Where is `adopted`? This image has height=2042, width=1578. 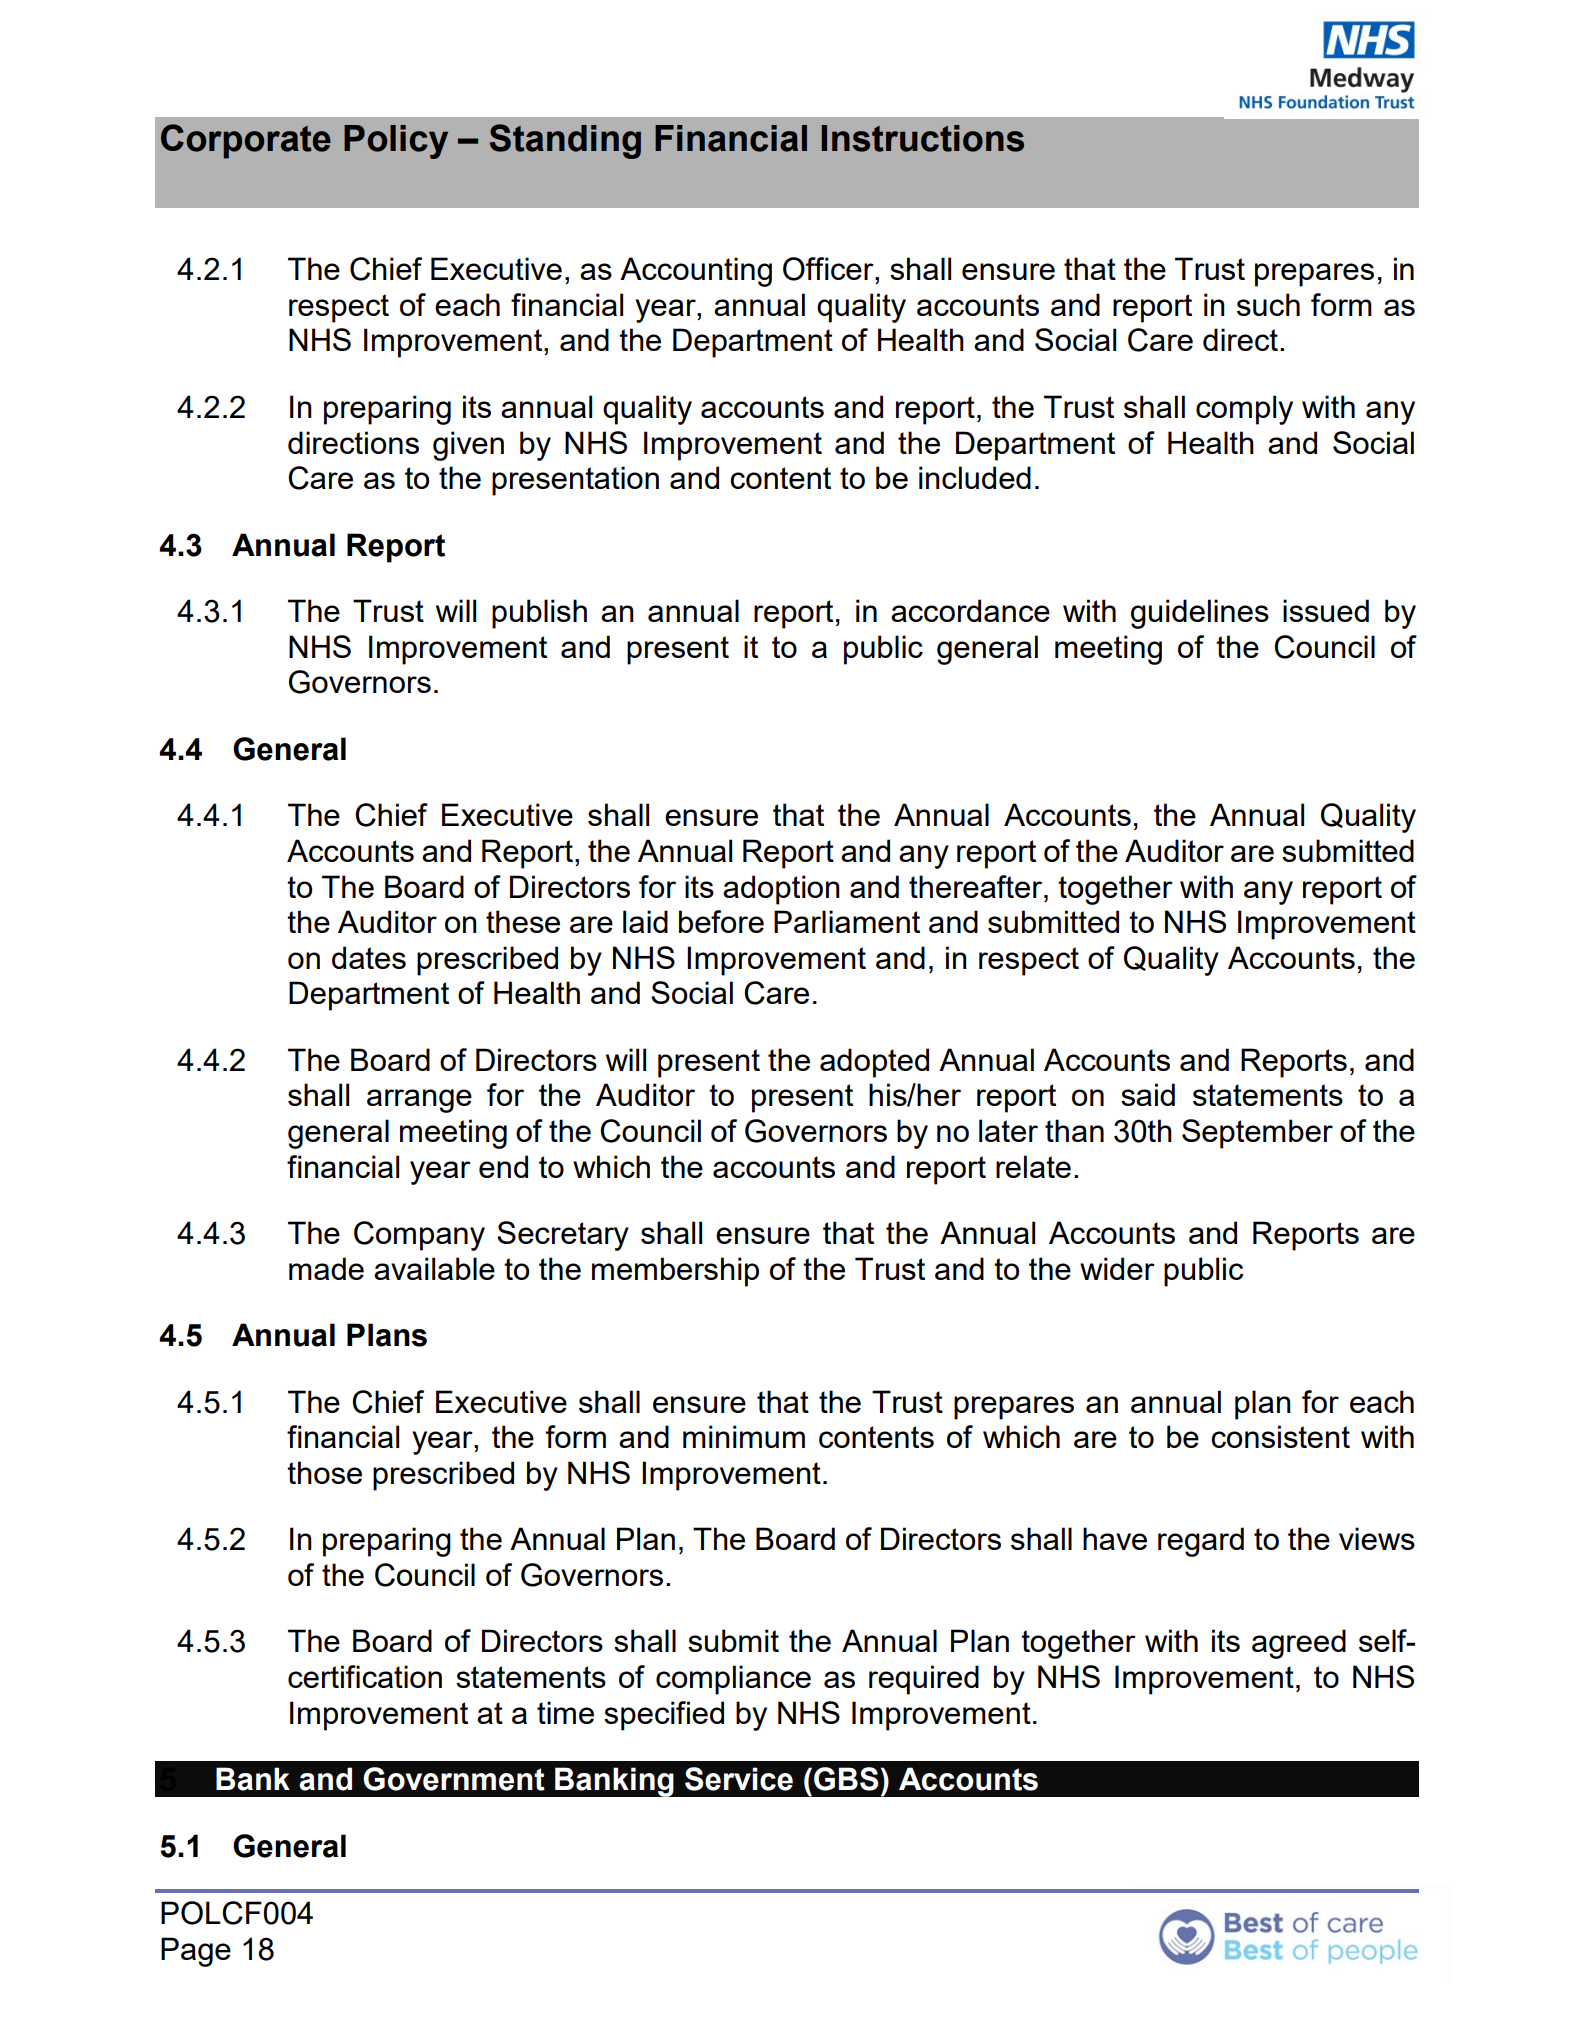
adopted is located at coordinates (874, 1063).
